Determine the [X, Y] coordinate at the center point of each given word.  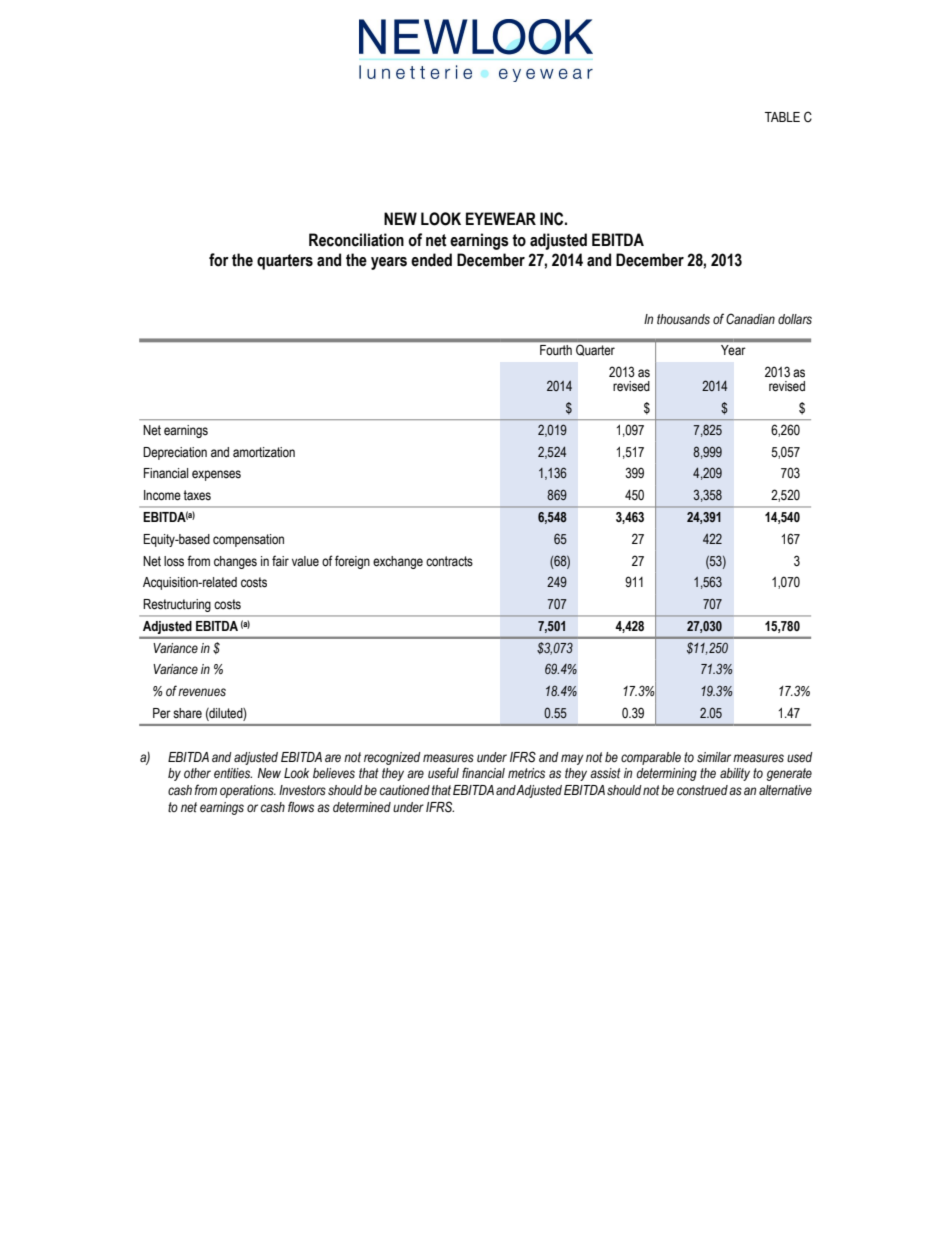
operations [248, 791]
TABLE [782, 117]
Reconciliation [356, 240]
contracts [449, 561]
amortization [264, 452]
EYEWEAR [501, 218]
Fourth [556, 350]
